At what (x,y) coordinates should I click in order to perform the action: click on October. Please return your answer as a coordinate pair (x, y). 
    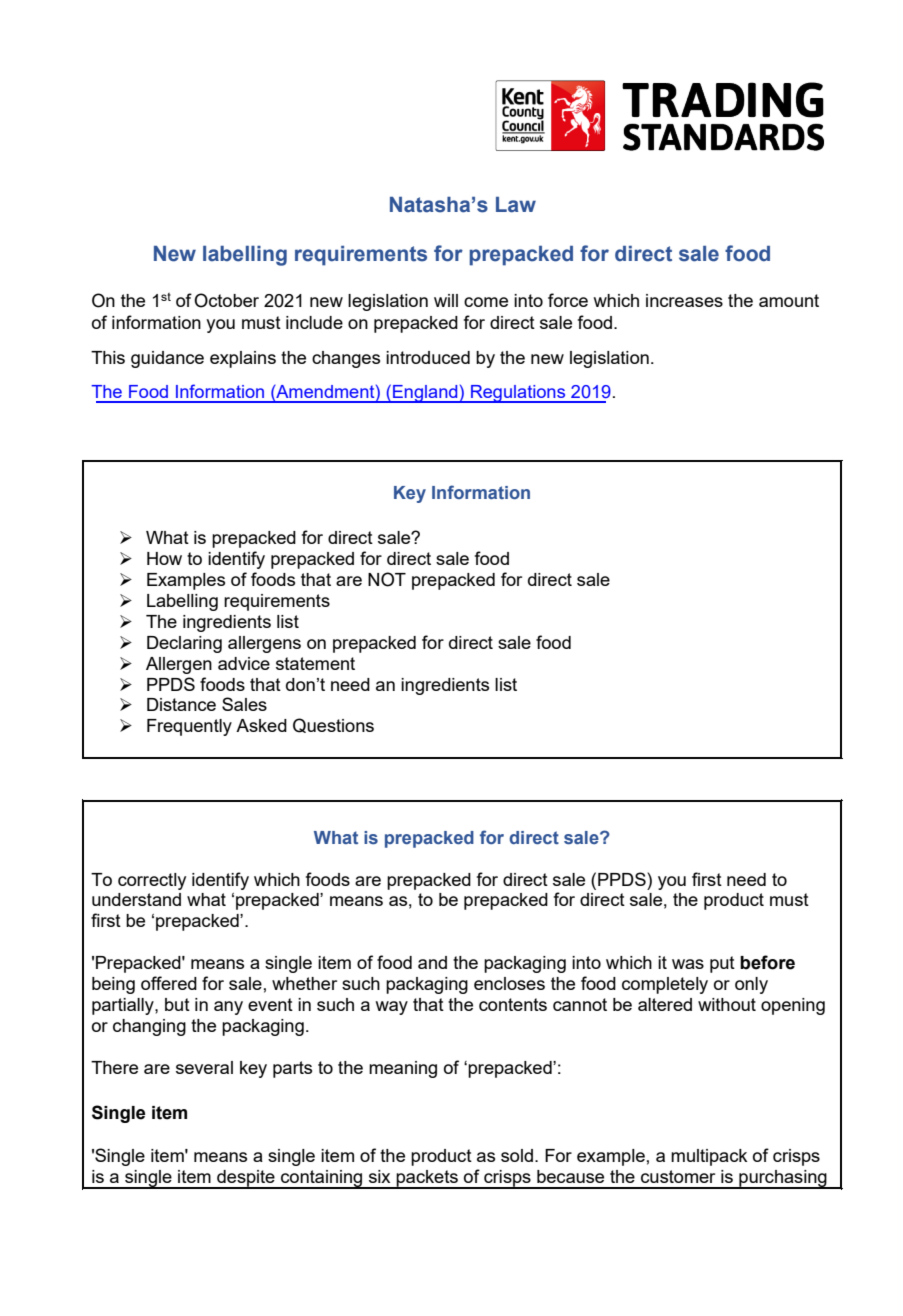
    Looking at the image, I should click on (226, 300).
